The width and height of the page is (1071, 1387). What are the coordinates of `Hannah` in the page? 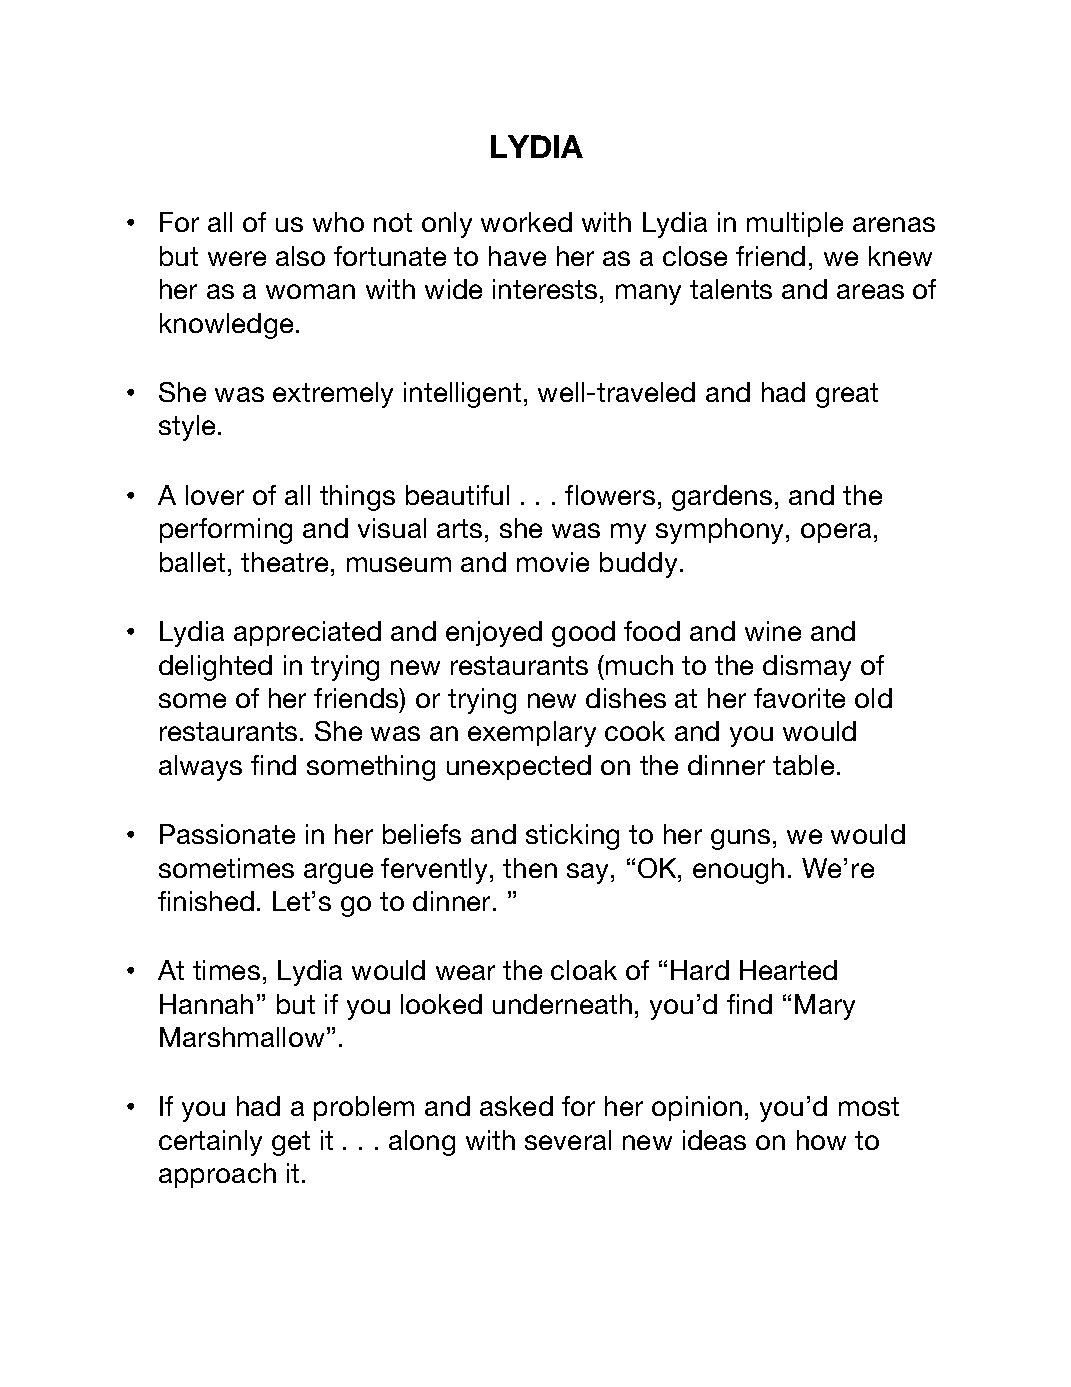 It's located at (206, 1004).
